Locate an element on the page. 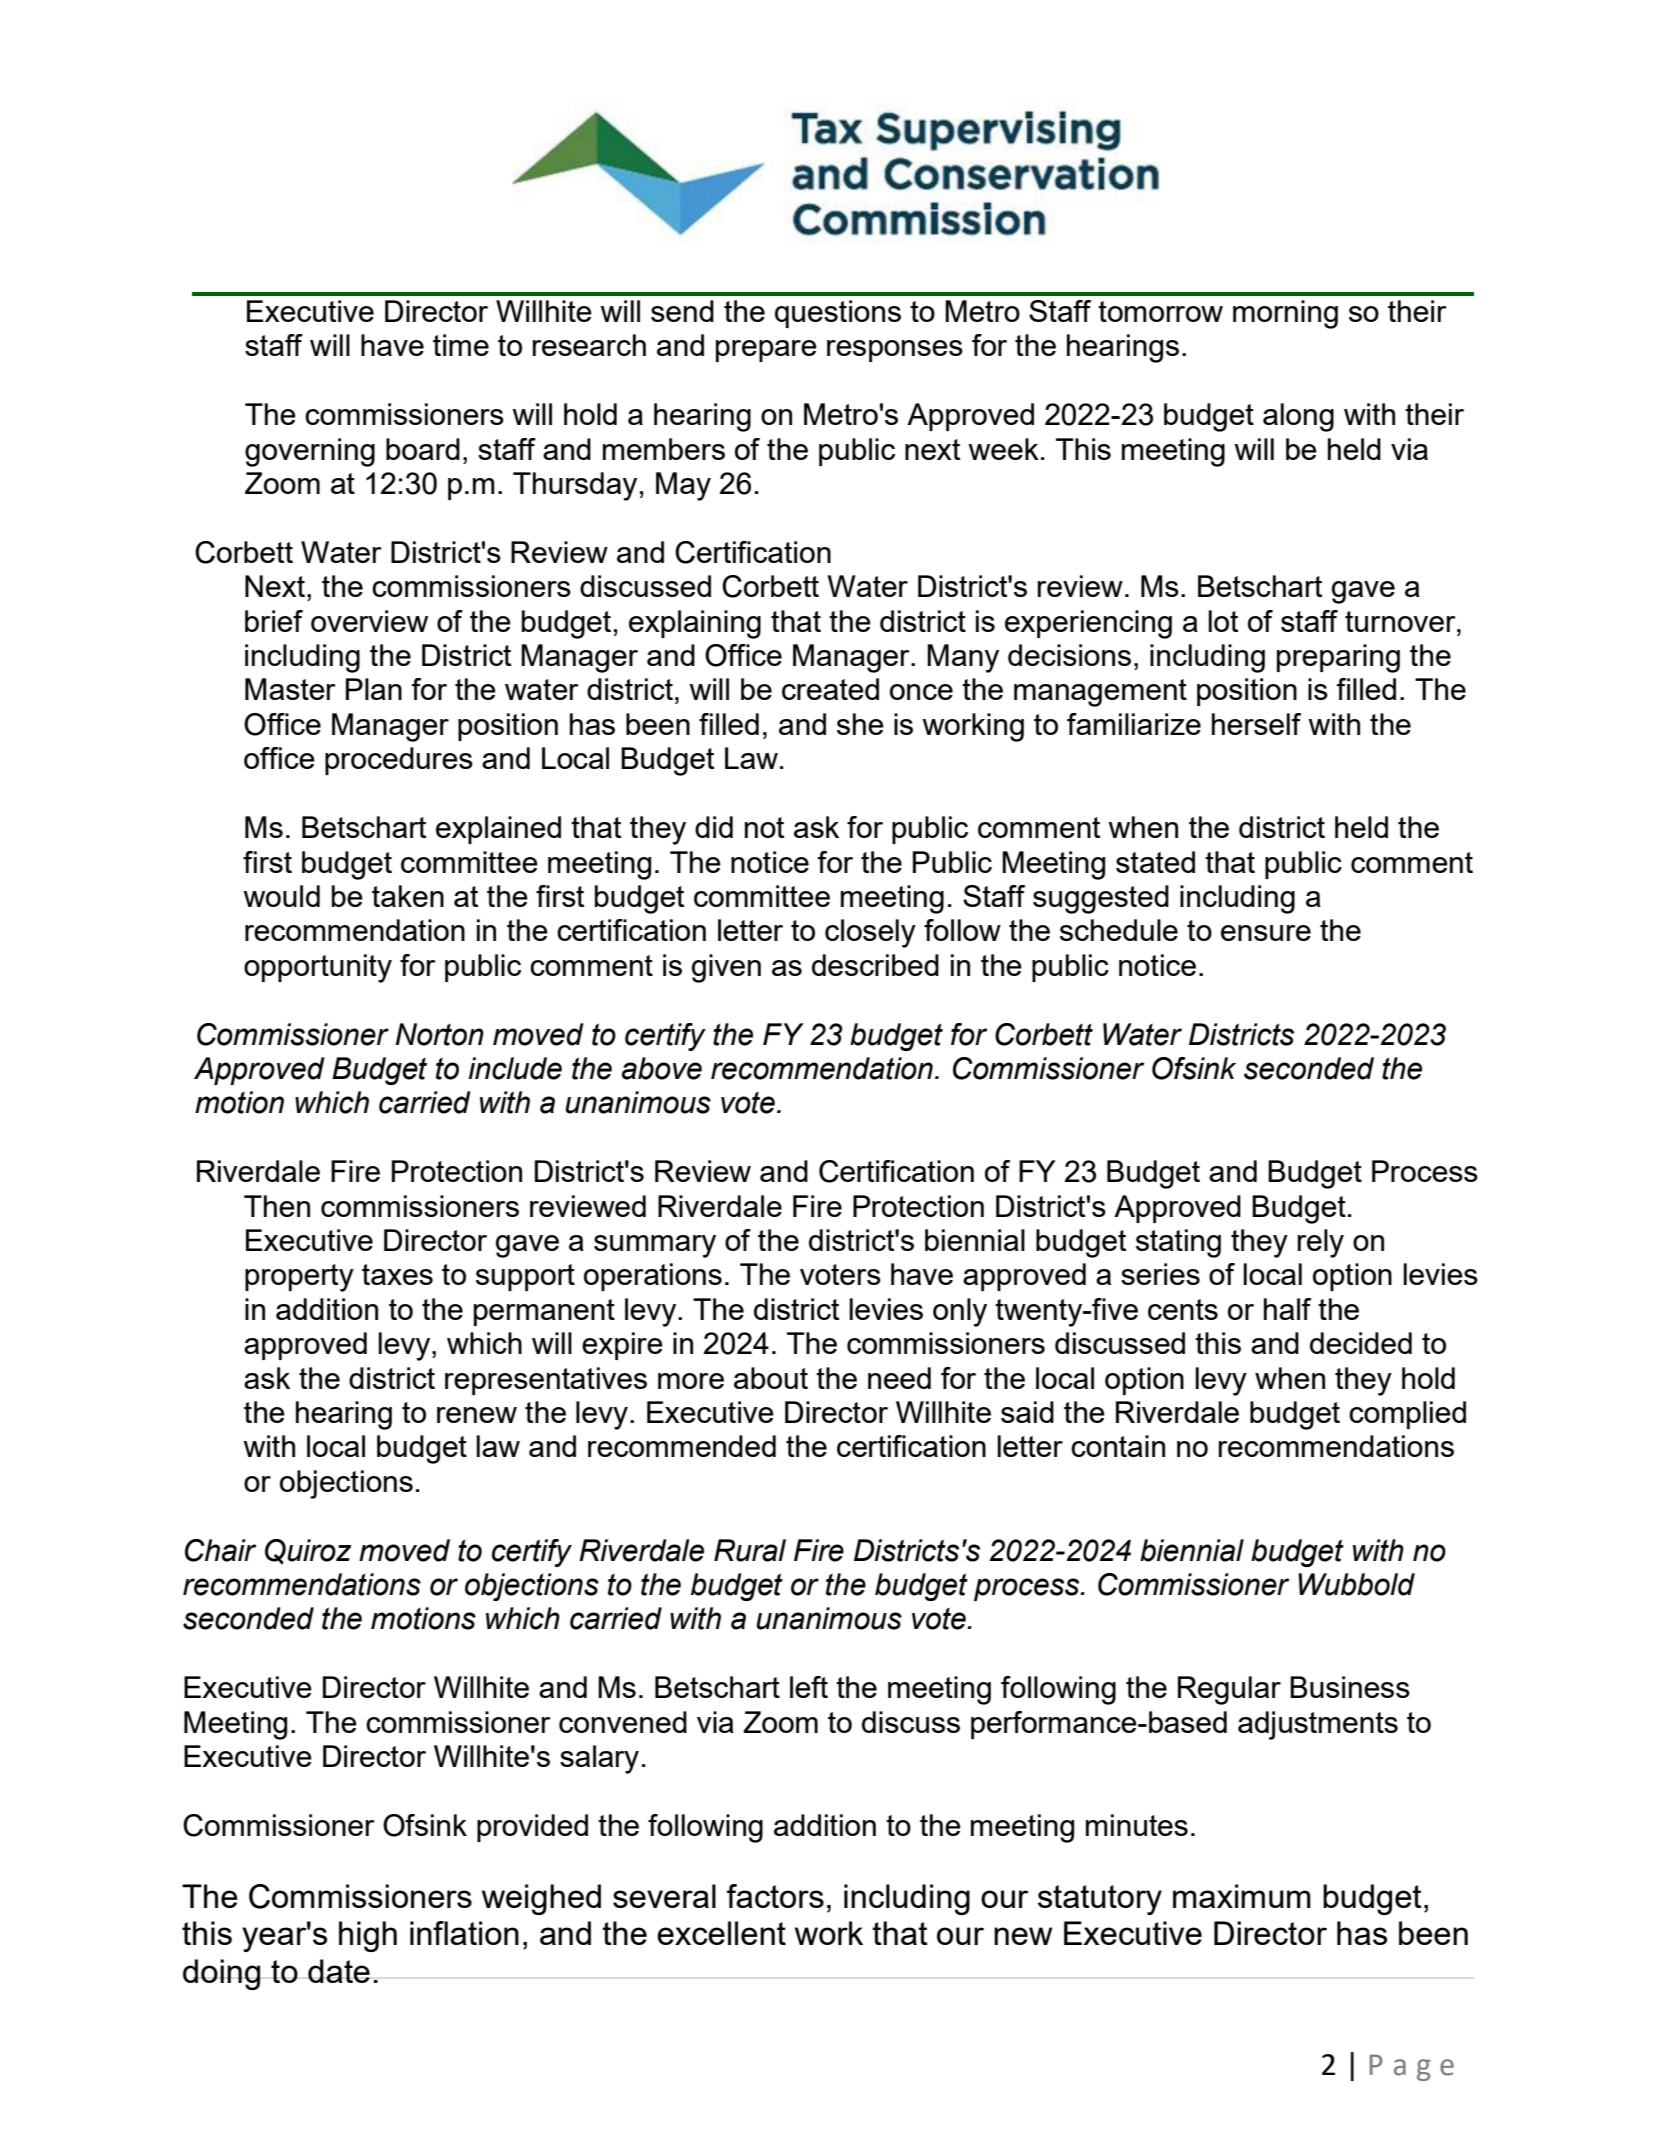  factors is located at coordinates (775, 1896).
